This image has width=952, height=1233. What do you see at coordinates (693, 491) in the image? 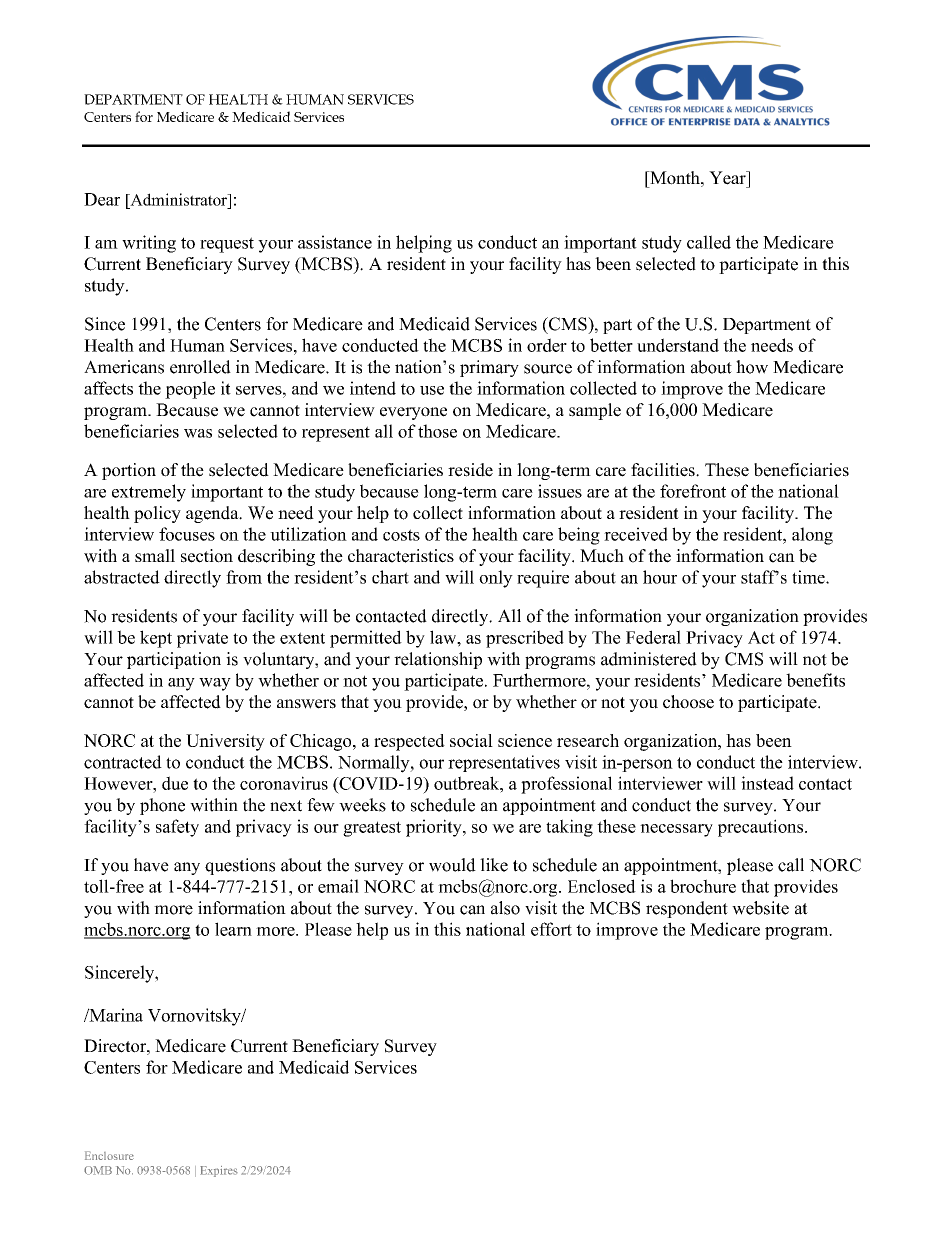
I see `forefront` at bounding box center [693, 491].
